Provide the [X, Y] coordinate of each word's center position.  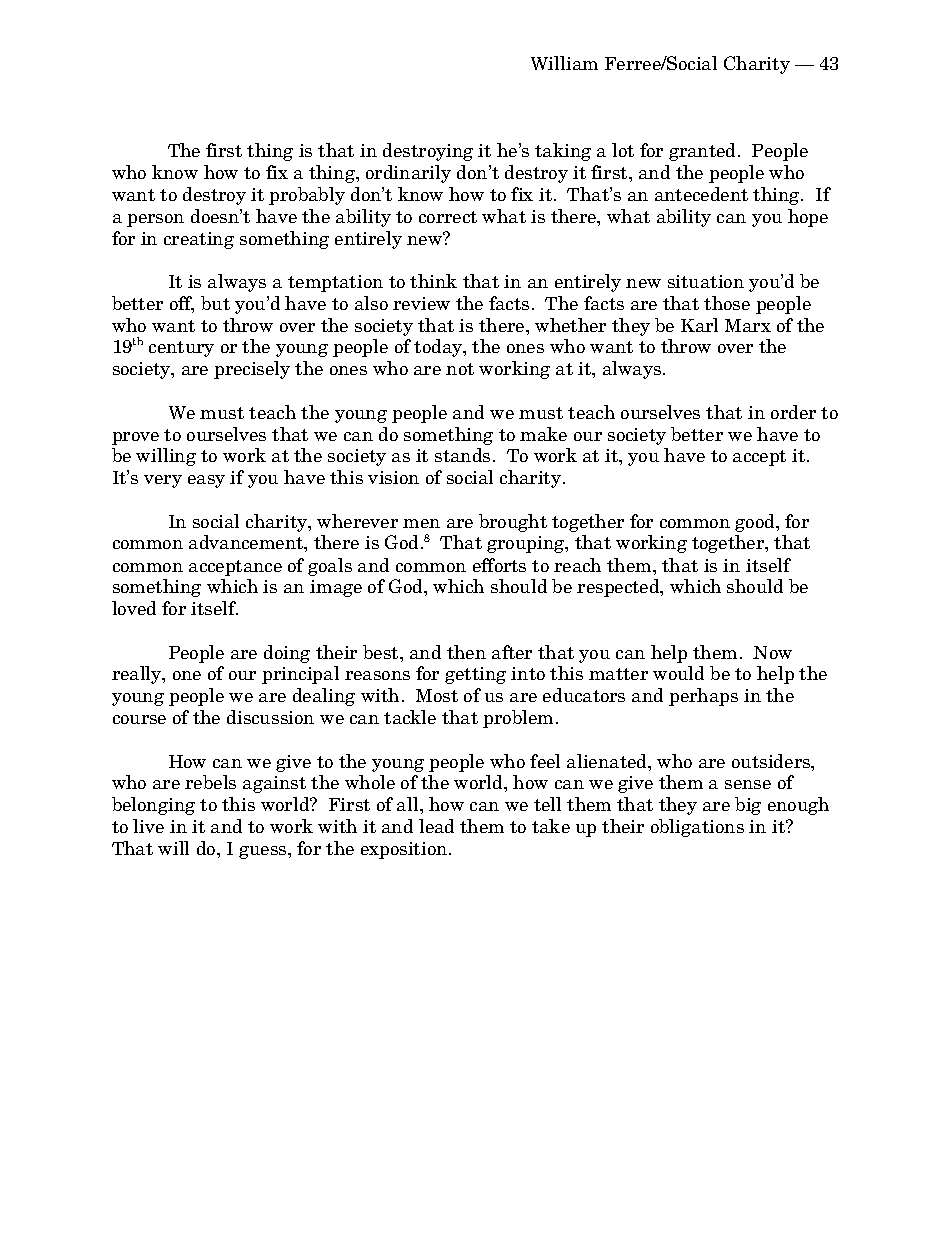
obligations [697, 828]
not [460, 369]
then [466, 652]
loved [134, 608]
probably [307, 196]
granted [704, 152]
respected [619, 588]
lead [436, 826]
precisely [252, 370]
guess [264, 852]
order [793, 412]
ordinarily [408, 174]
